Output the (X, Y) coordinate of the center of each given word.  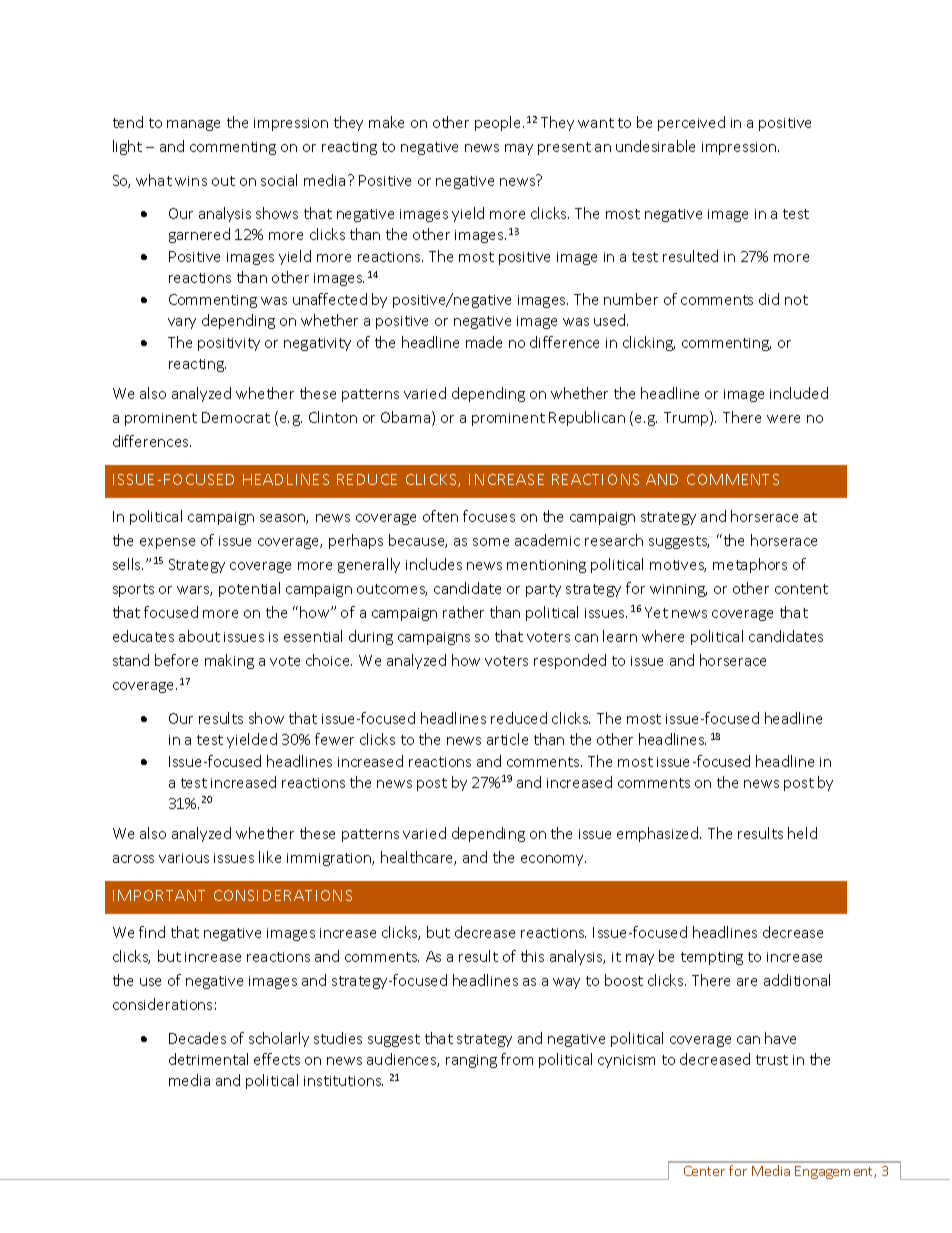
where (663, 636)
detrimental (208, 1059)
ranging (471, 1061)
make (386, 122)
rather (463, 612)
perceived (691, 123)
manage (193, 125)
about (199, 636)
